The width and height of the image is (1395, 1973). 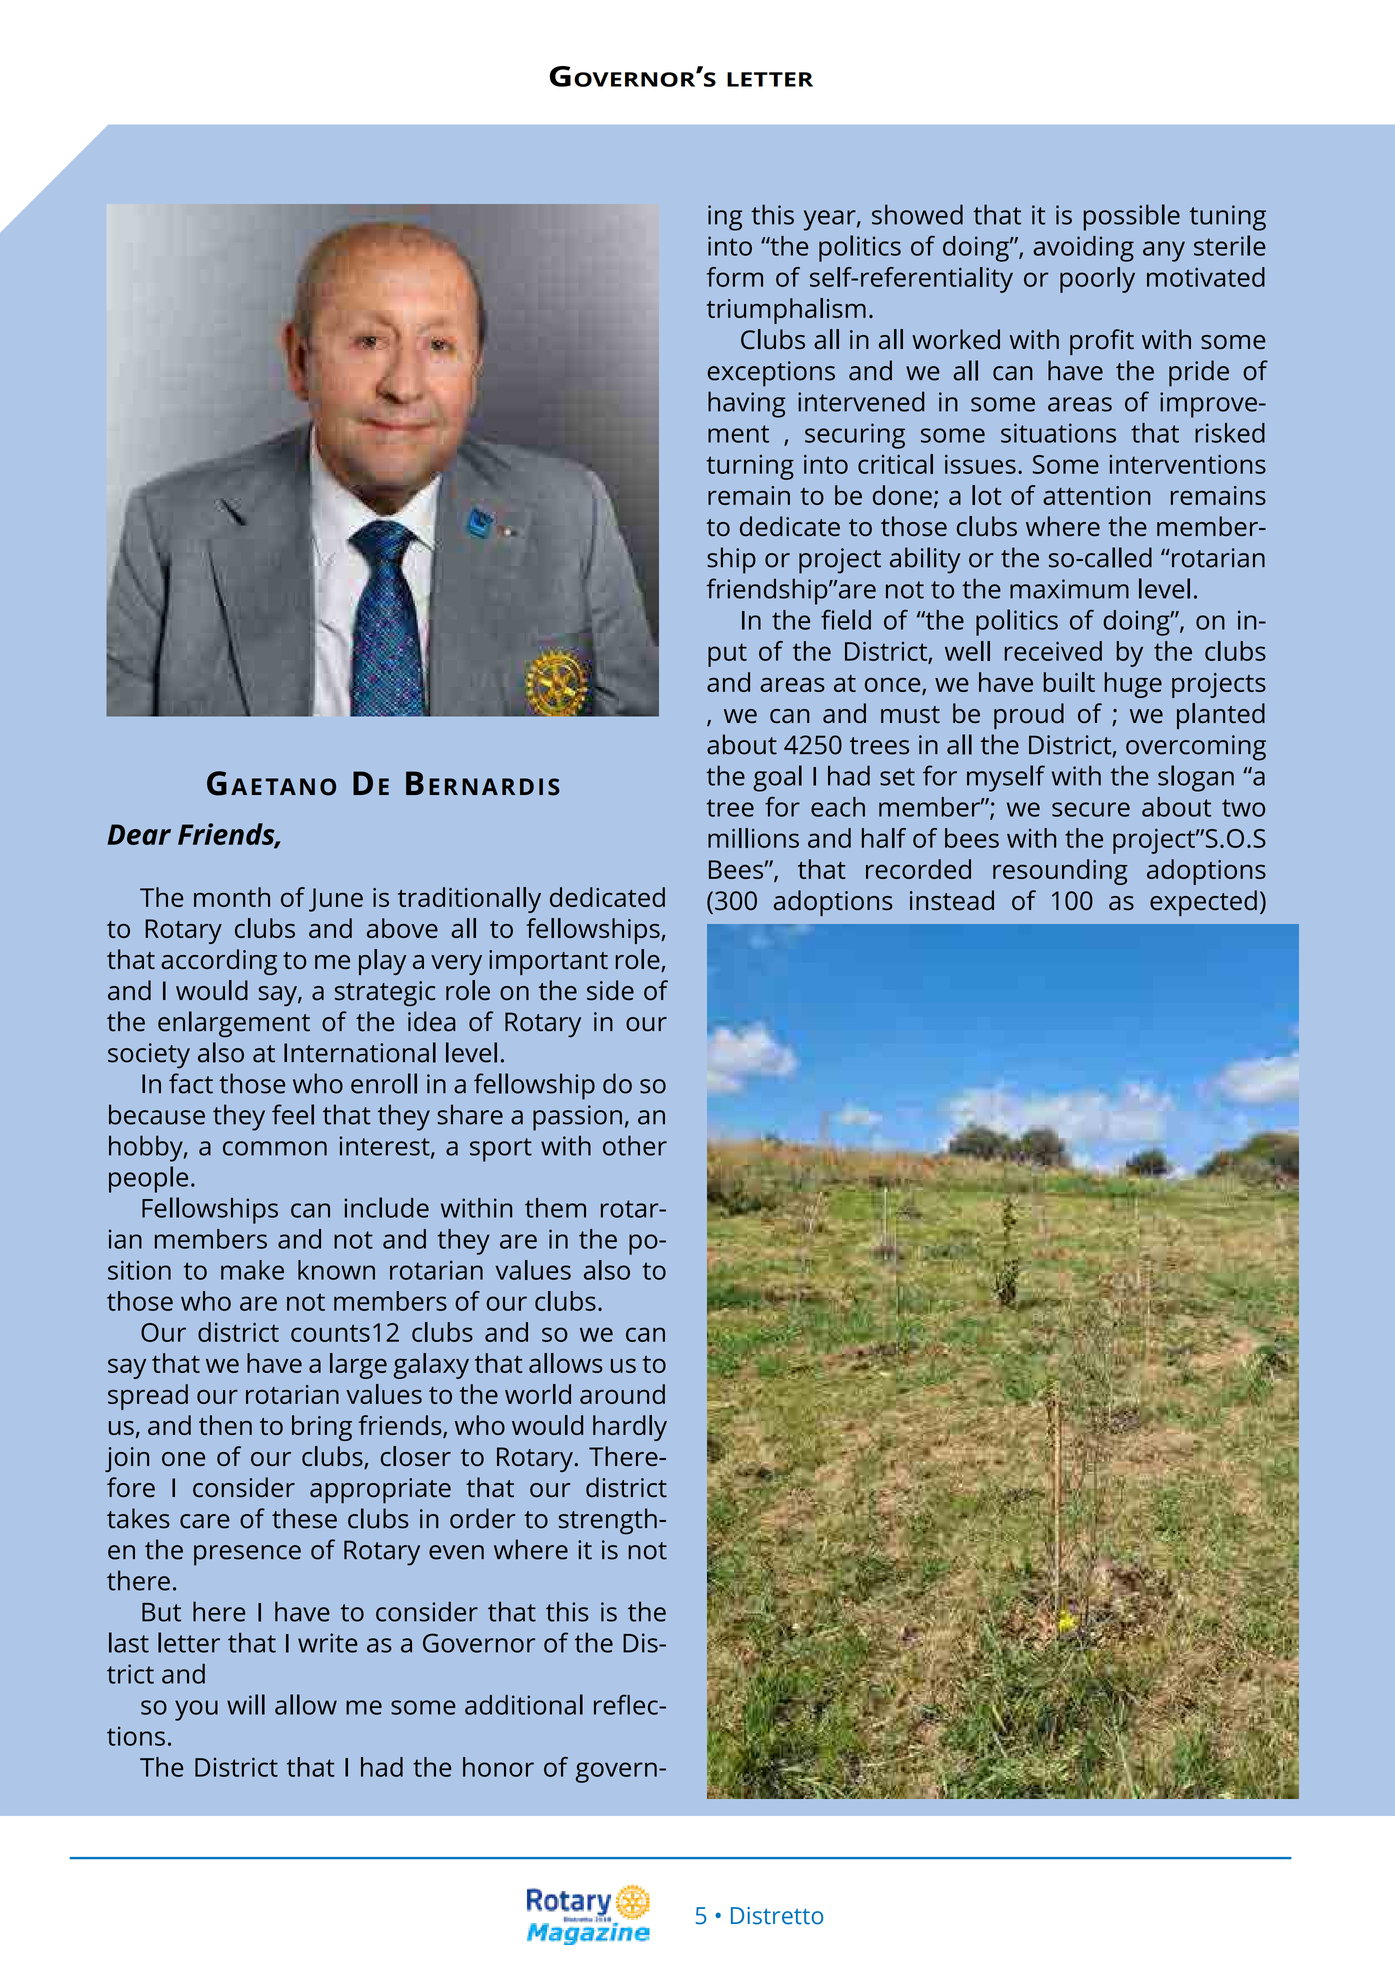 I want to click on poorly, so click(x=1097, y=280).
